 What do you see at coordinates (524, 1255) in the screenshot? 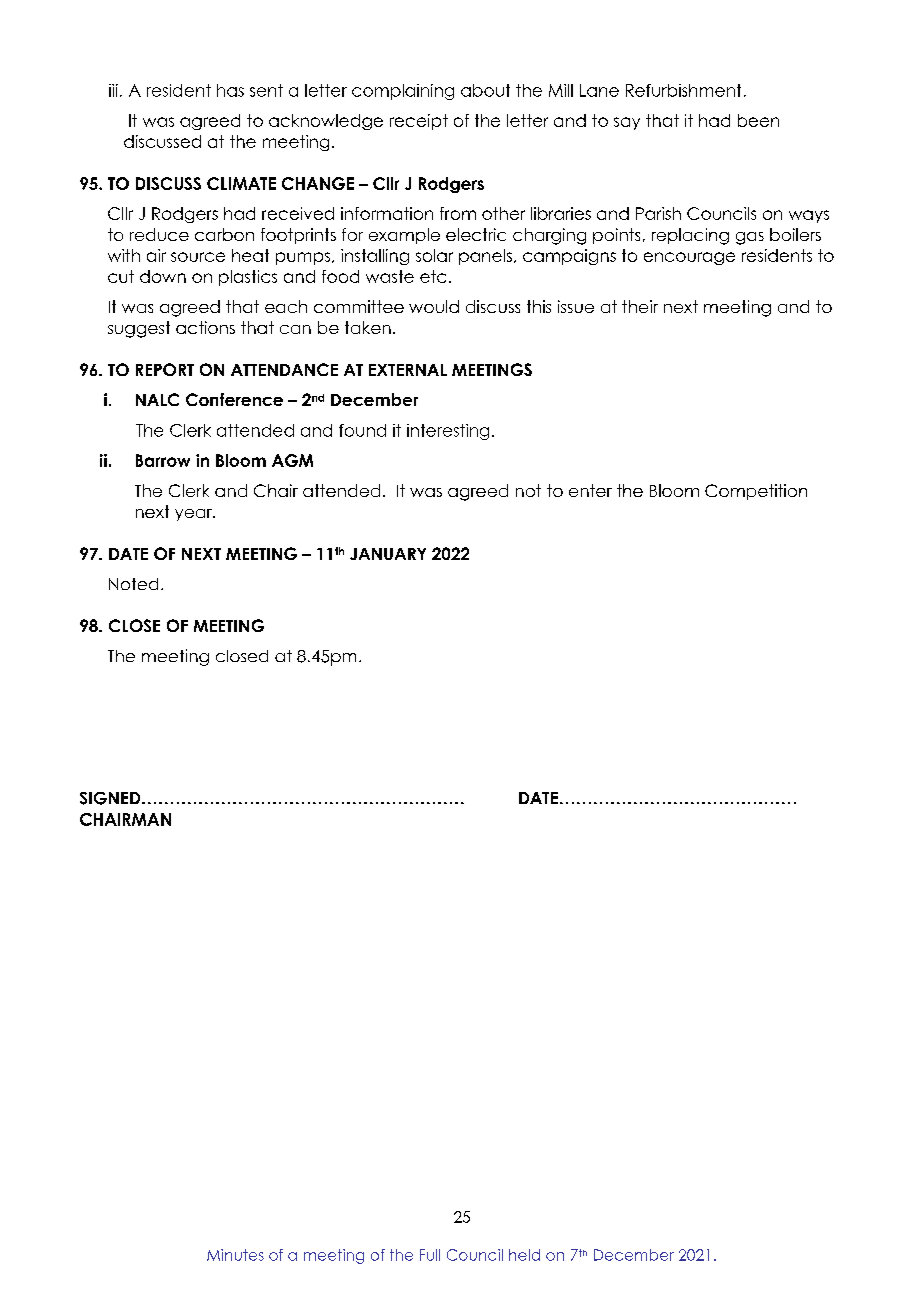
I see `held` at bounding box center [524, 1255].
